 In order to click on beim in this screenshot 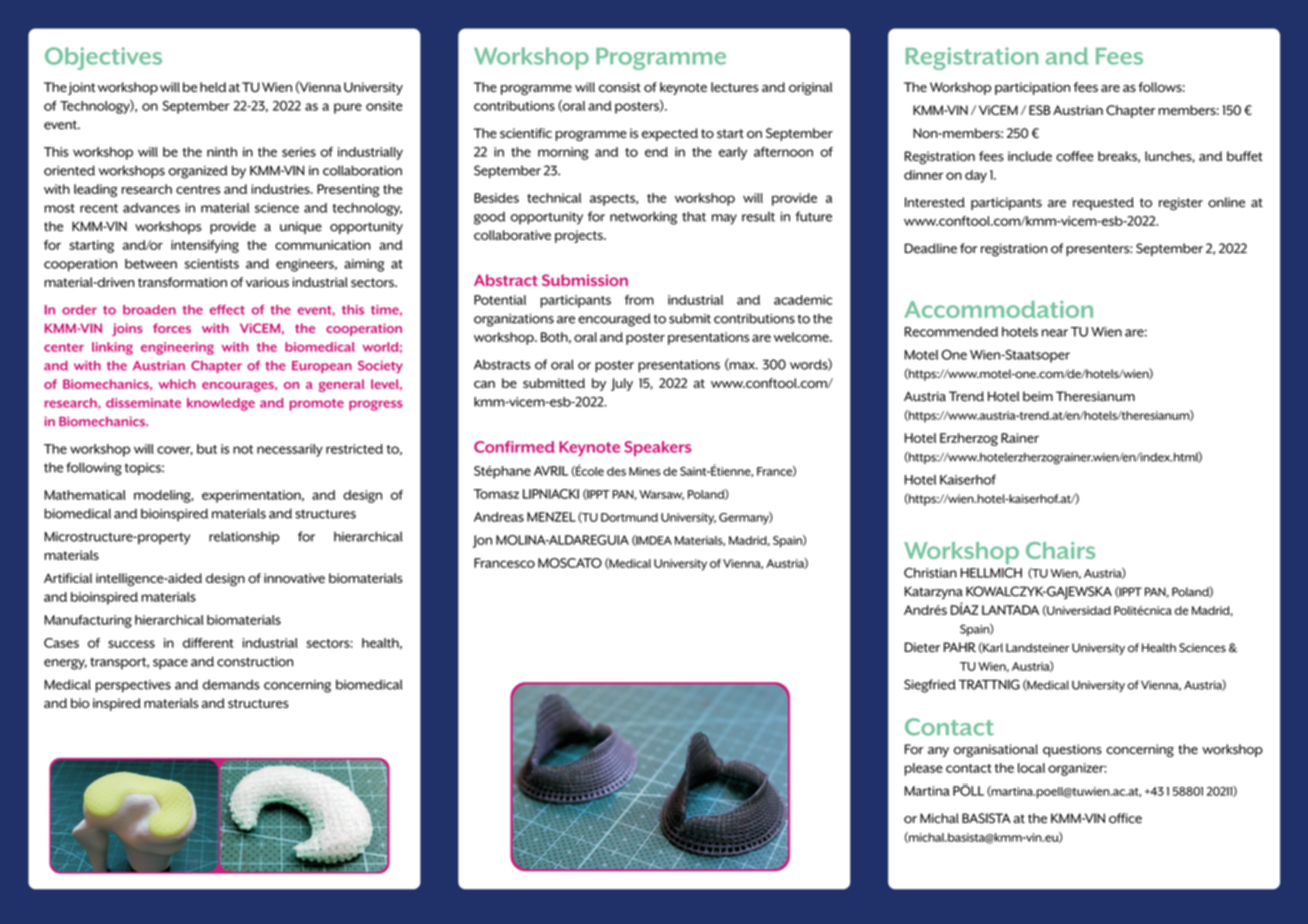, I will do `click(1038, 396)`.
